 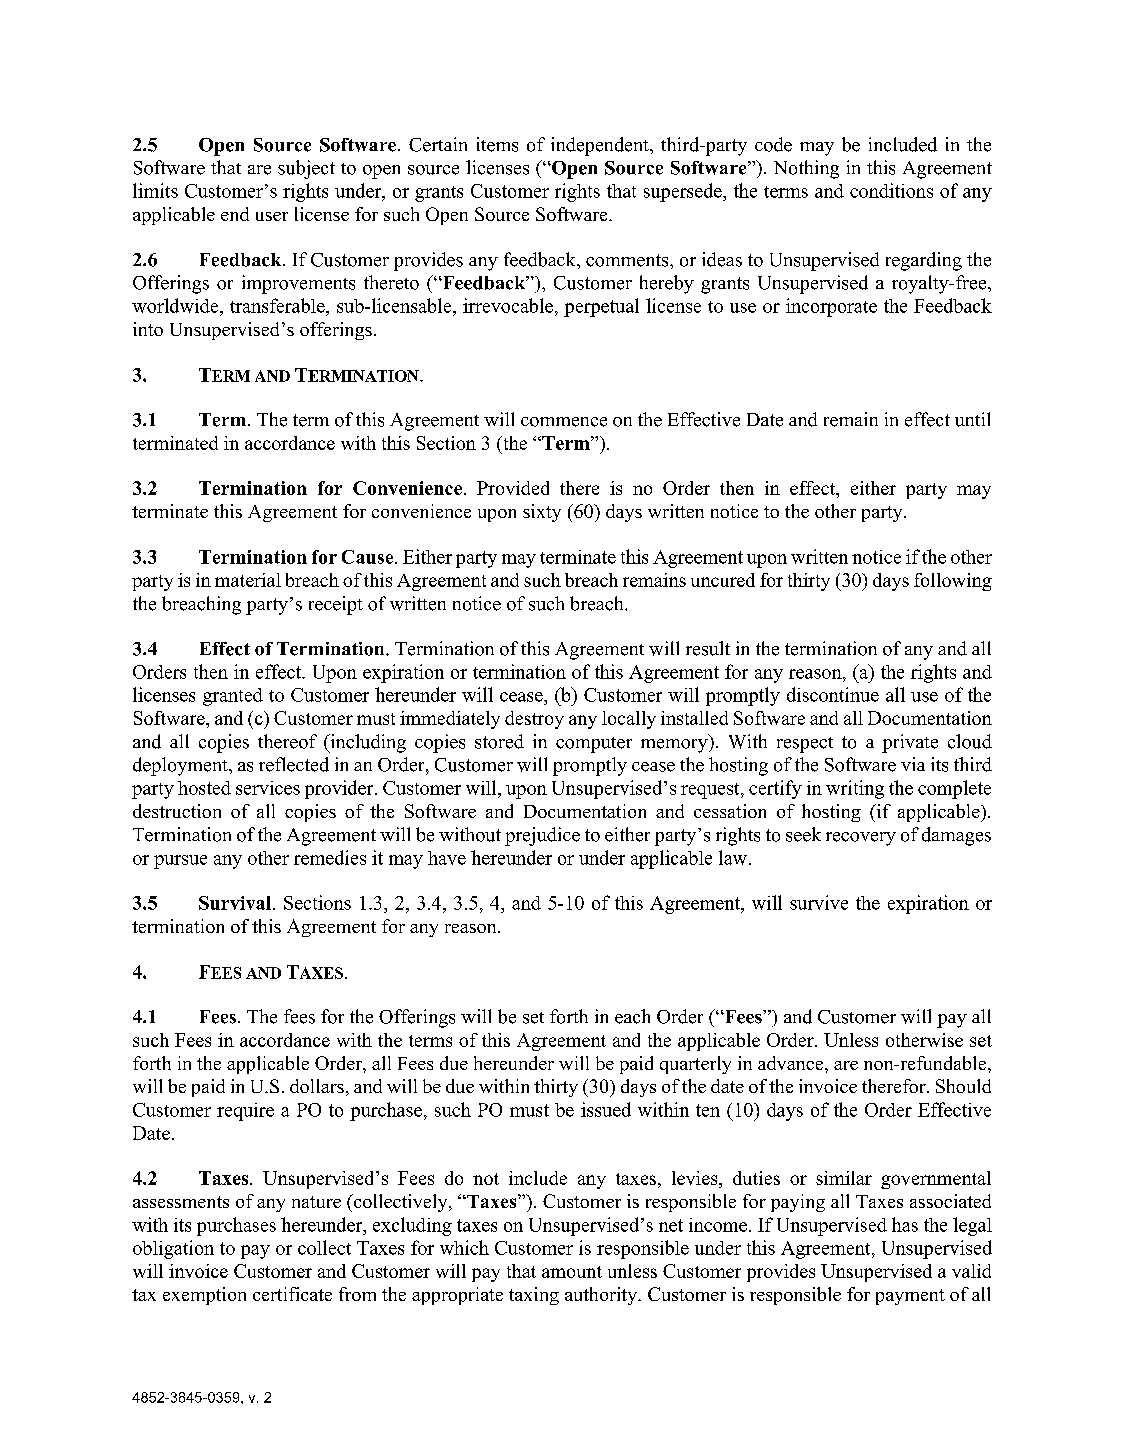 What do you see at coordinates (248, 580) in the screenshot?
I see `material` at bounding box center [248, 580].
